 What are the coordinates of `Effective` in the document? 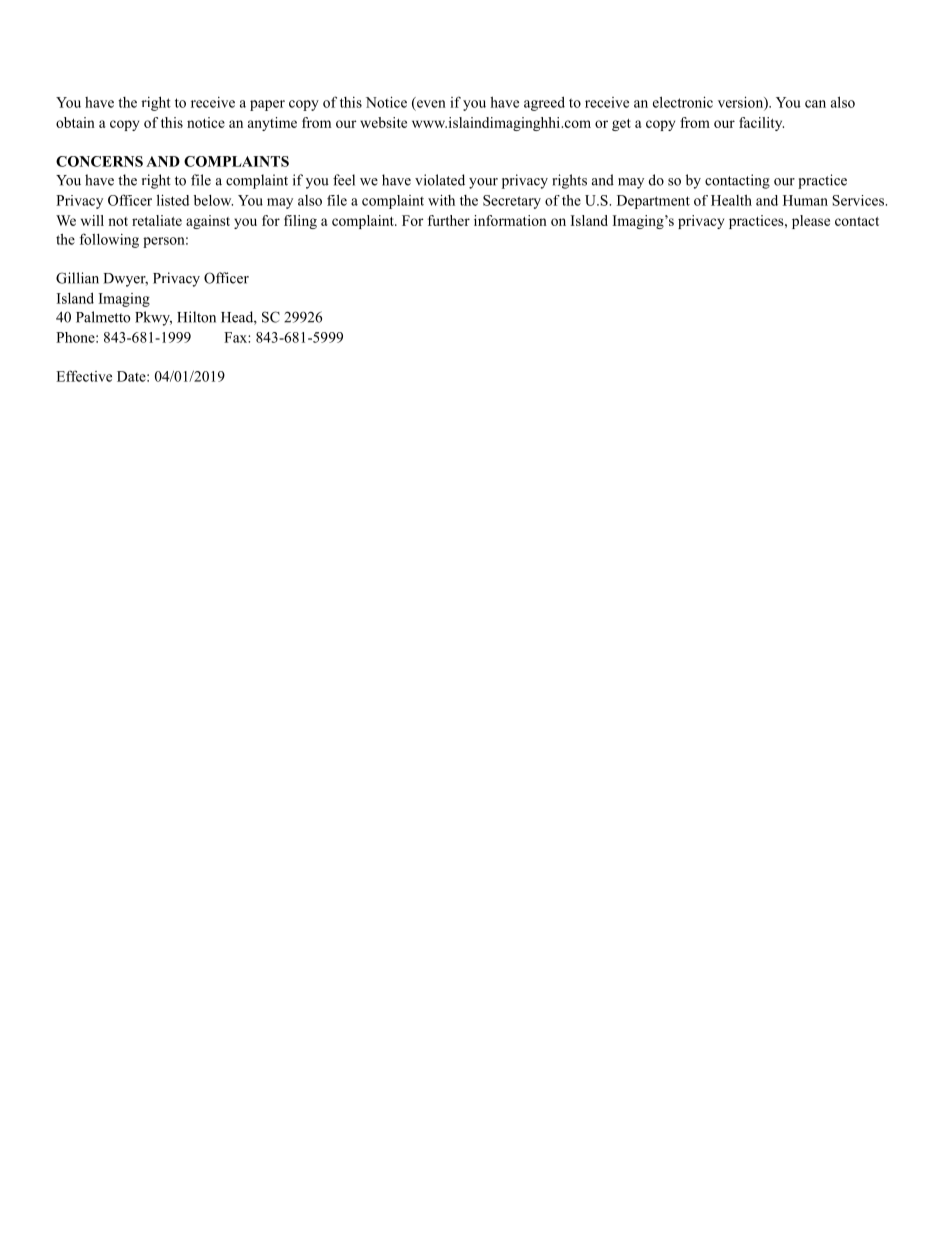 It's located at (84, 376).
